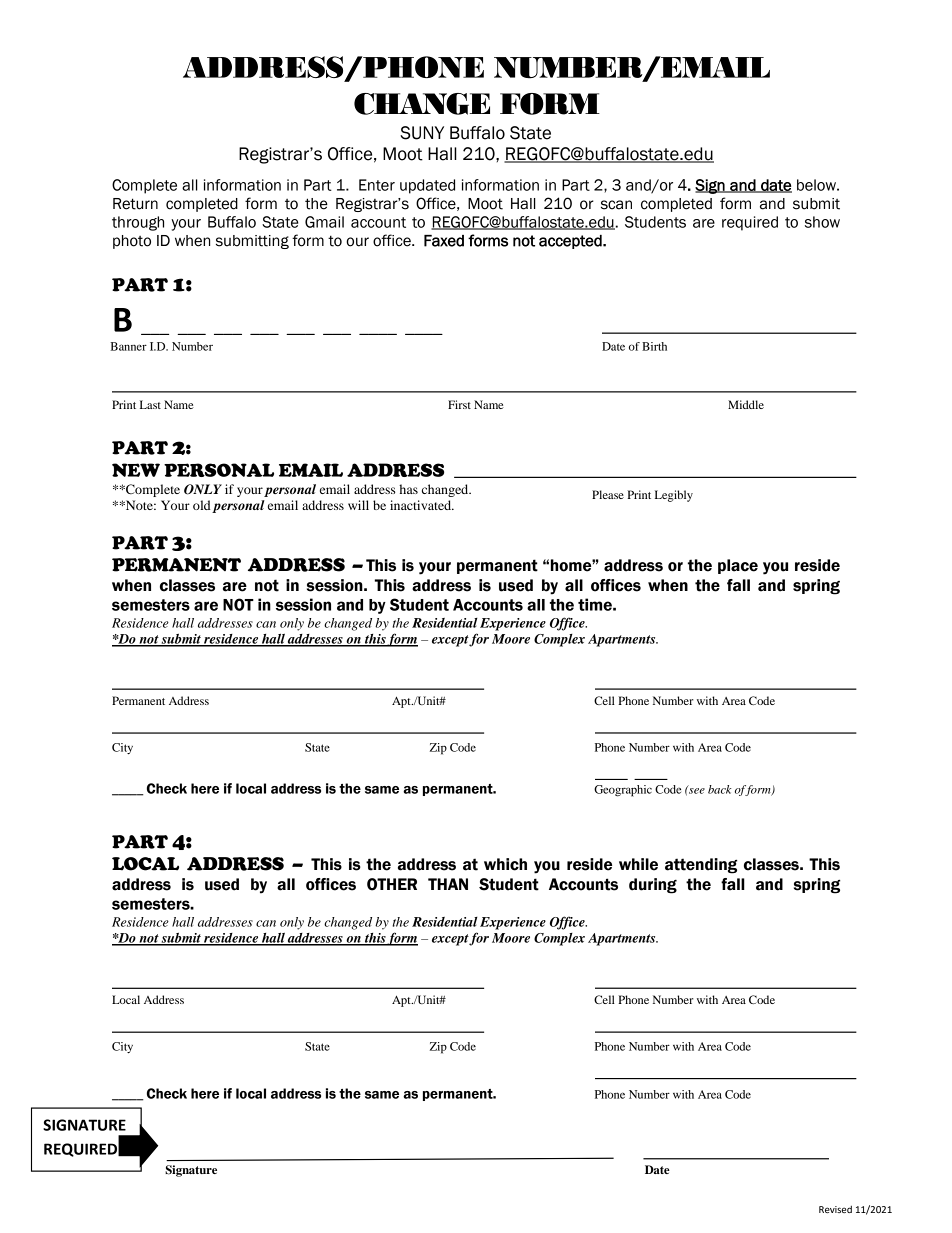  What do you see at coordinates (653, 886) in the image?
I see `during` at bounding box center [653, 886].
